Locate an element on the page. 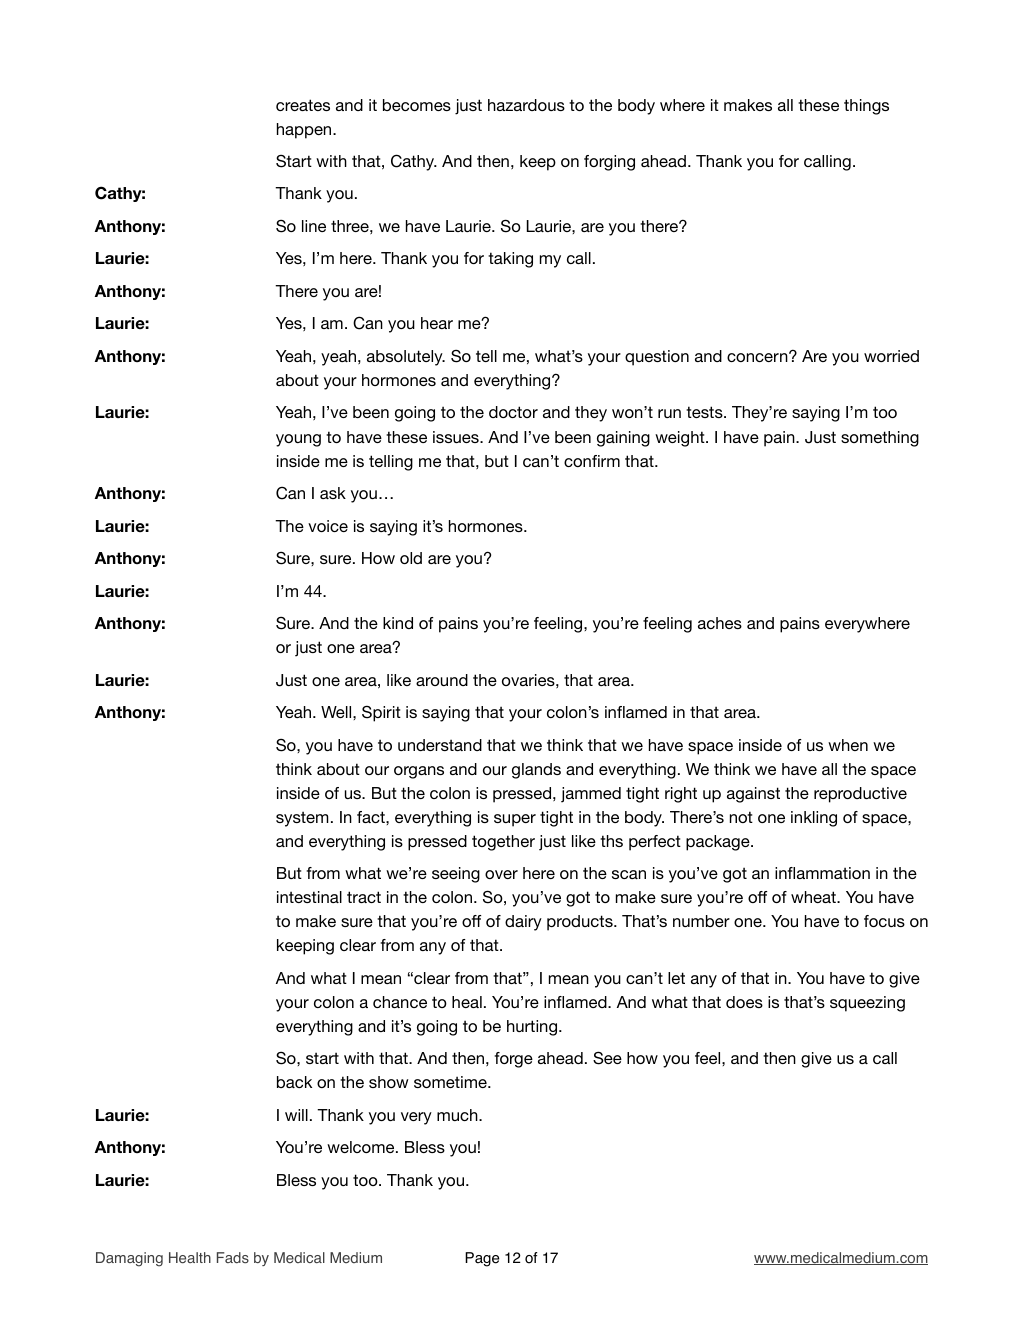 This document has width=1025, height=1327. young is located at coordinates (298, 440).
